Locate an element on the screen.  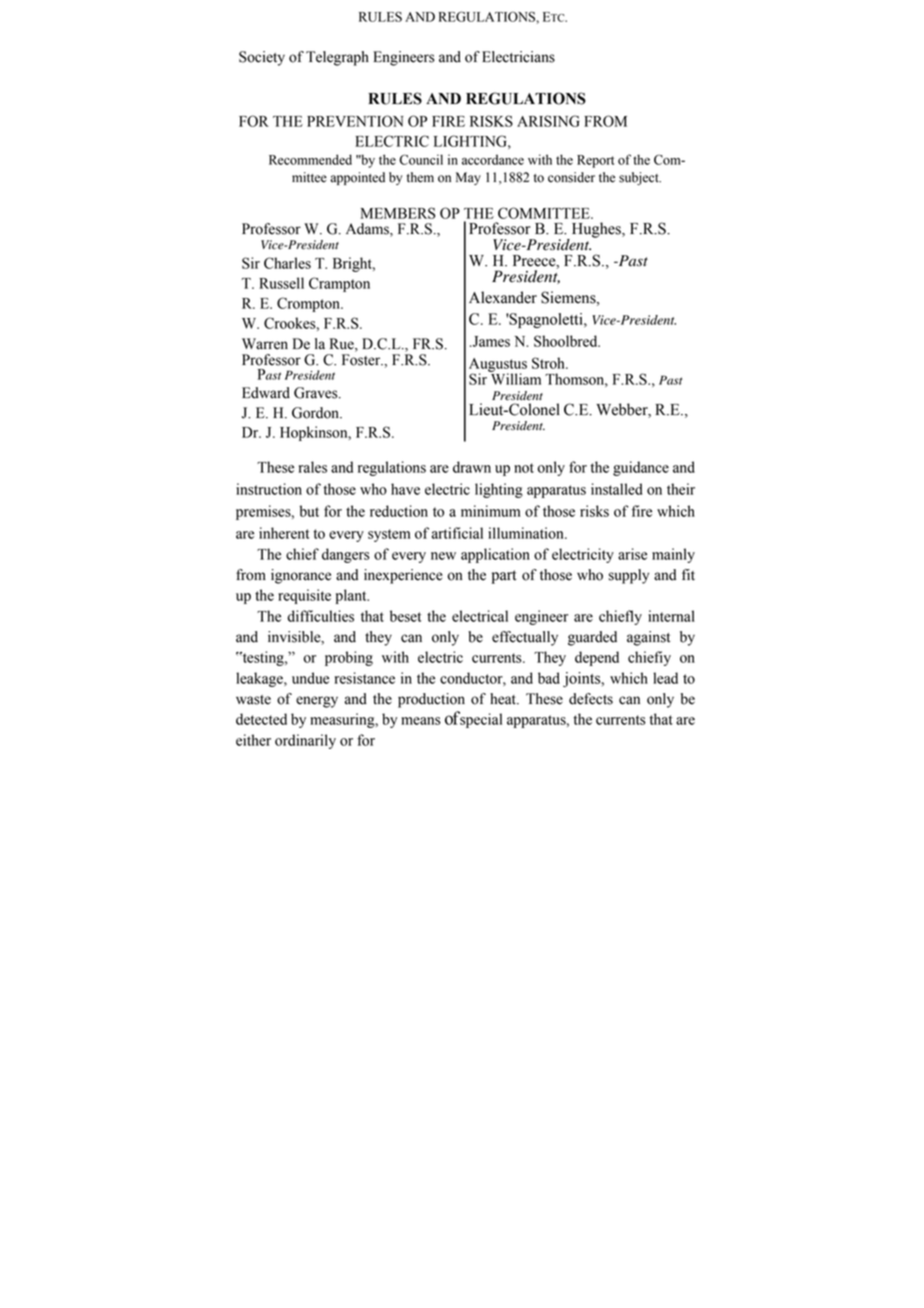
Telegraph is located at coordinates (337, 58).
